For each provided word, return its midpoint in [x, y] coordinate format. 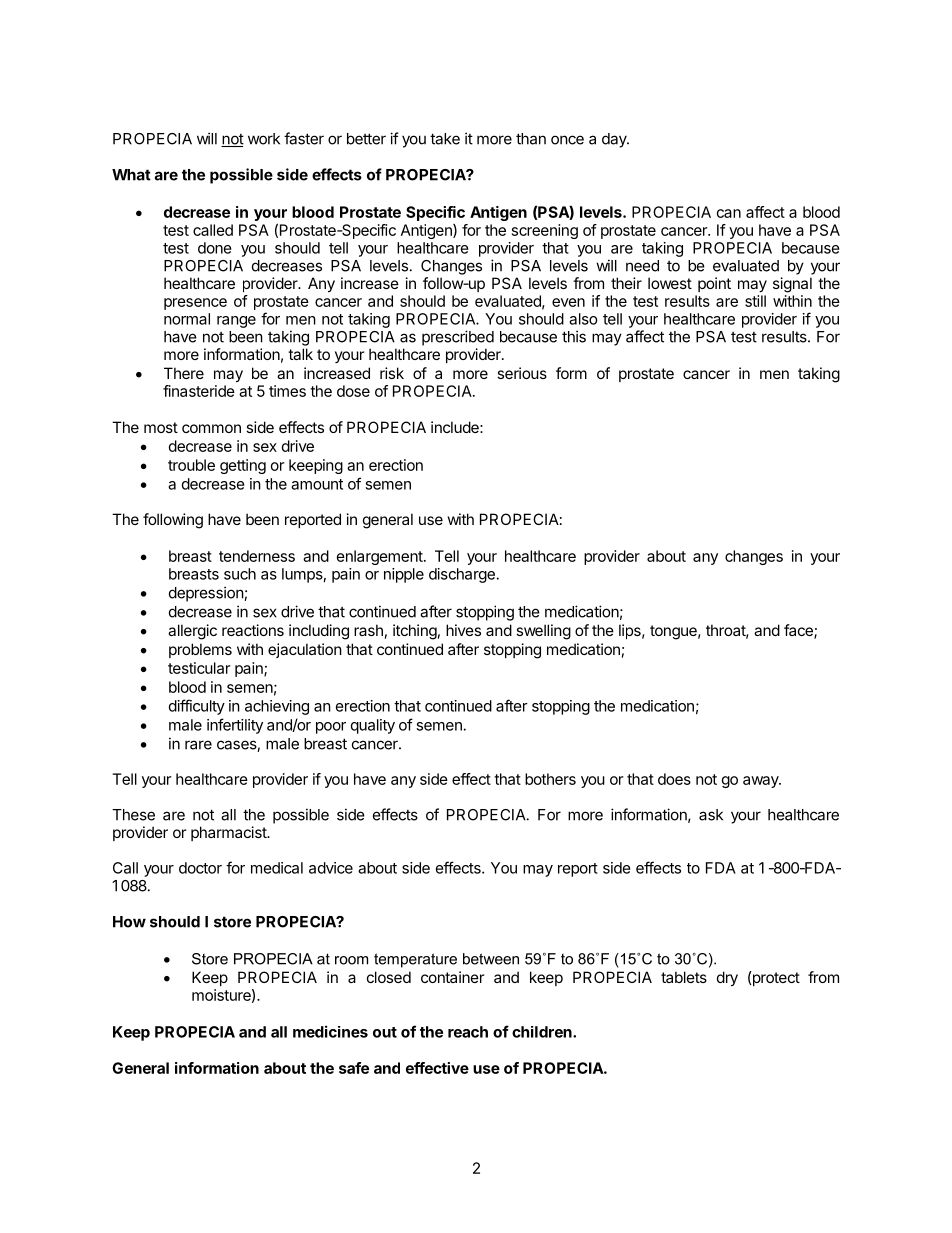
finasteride [199, 391]
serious [522, 373]
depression [207, 594]
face [799, 631]
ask [711, 815]
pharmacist [229, 833]
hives [463, 630]
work [264, 139]
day [615, 140]
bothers [550, 779]
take [445, 139]
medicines [330, 1031]
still [755, 301]
